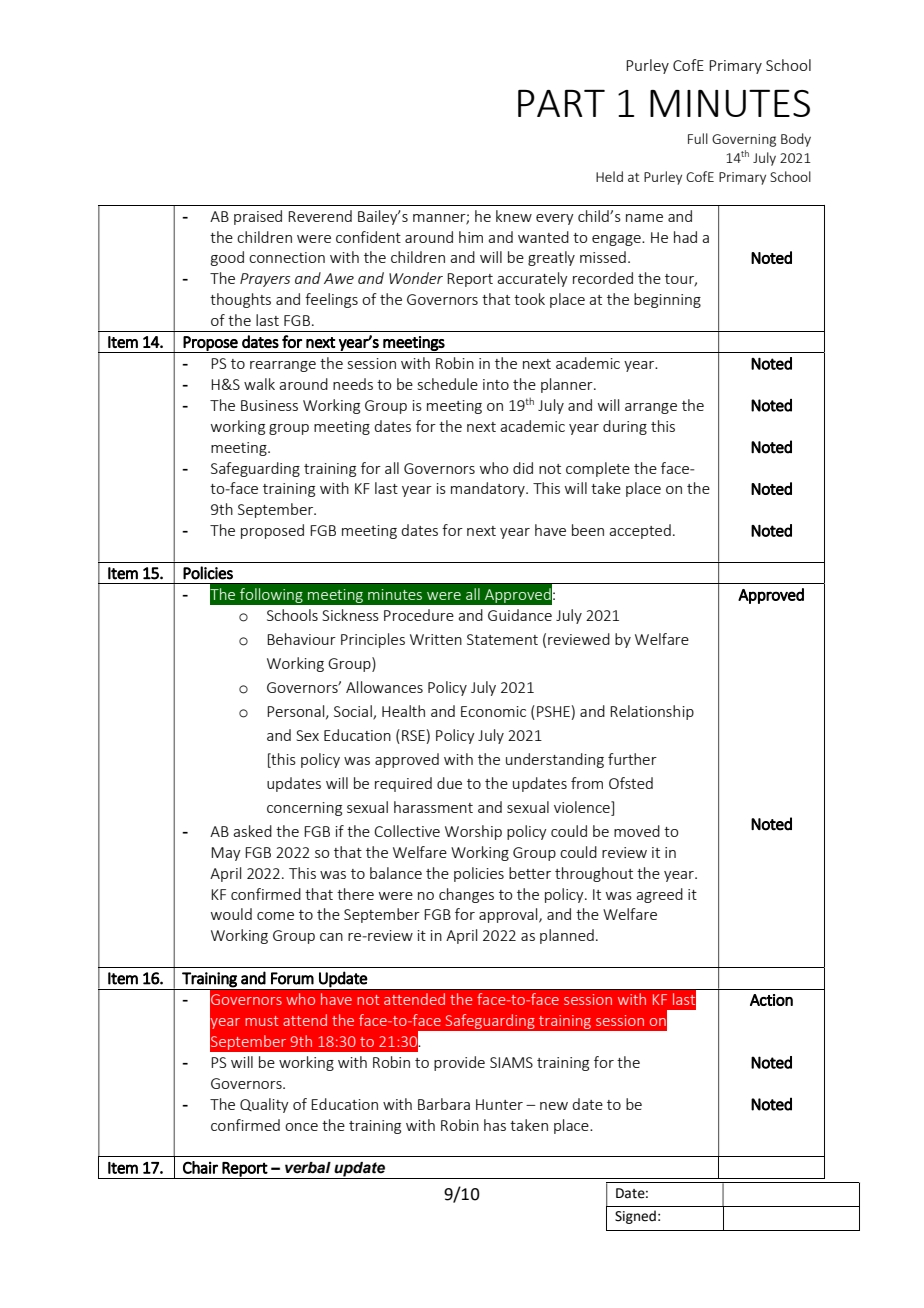 This screenshot has width=924, height=1308. What do you see at coordinates (744, 140) in the screenshot?
I see `Governing` at bounding box center [744, 140].
